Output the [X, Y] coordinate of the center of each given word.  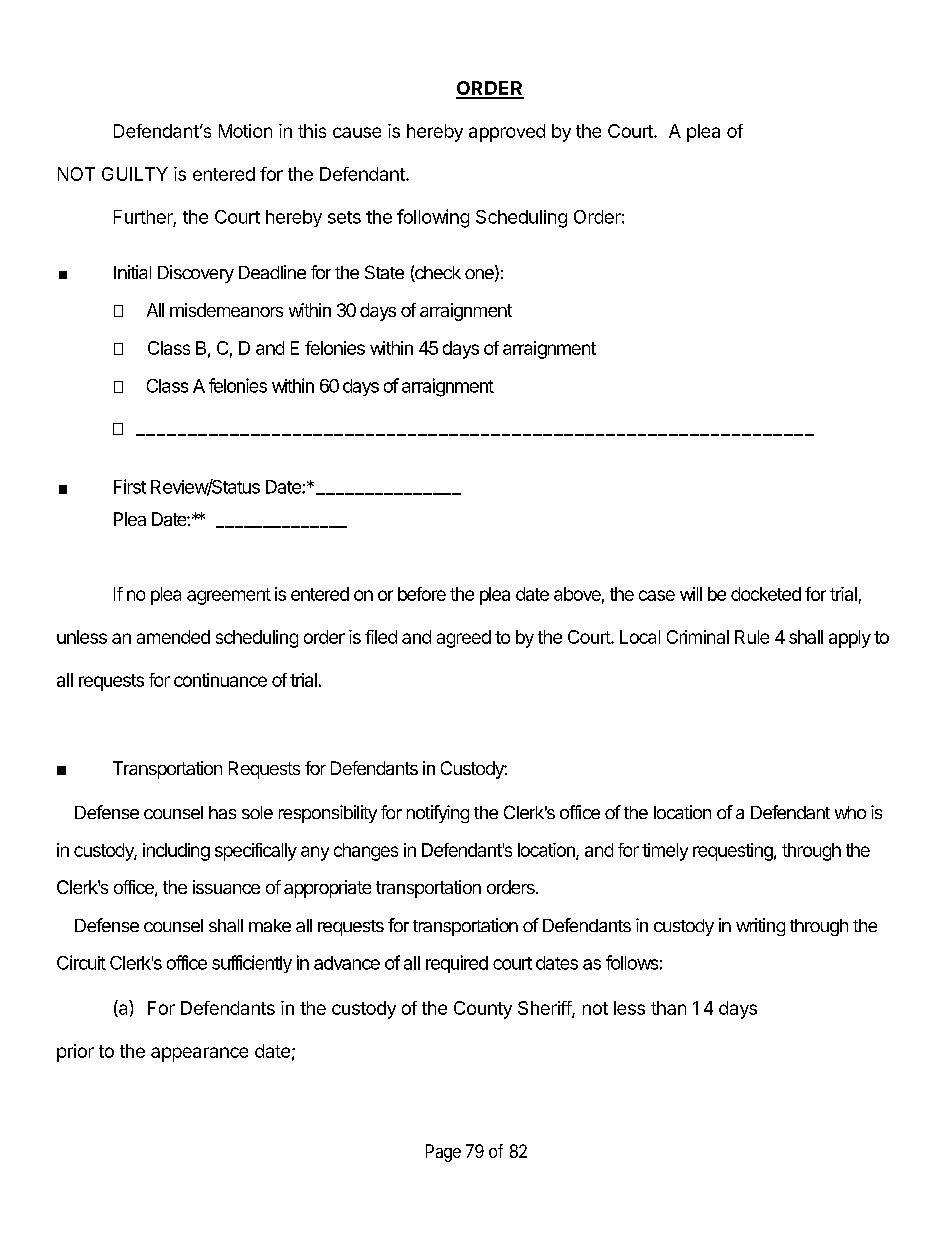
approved [507, 133]
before [422, 594]
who [850, 812]
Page [443, 1153]
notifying [438, 814]
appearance [199, 1054]
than [668, 1008]
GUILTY [135, 174]
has [222, 812]
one [480, 275]
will [691, 594]
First [130, 486]
